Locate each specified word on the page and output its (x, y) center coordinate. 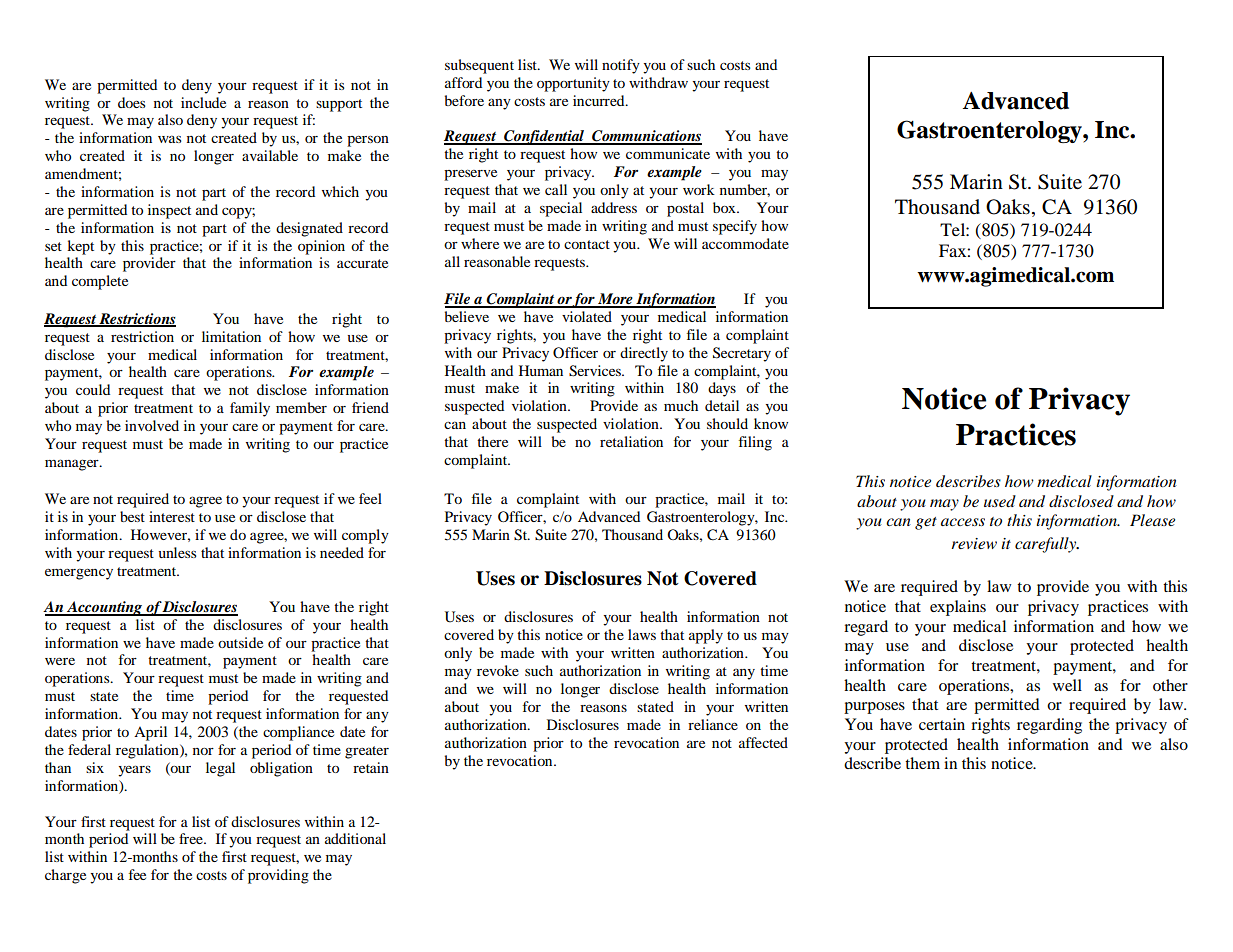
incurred (600, 100)
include (203, 102)
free (192, 838)
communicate (668, 153)
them (922, 763)
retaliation (631, 441)
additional (355, 838)
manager (73, 465)
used (1000, 501)
